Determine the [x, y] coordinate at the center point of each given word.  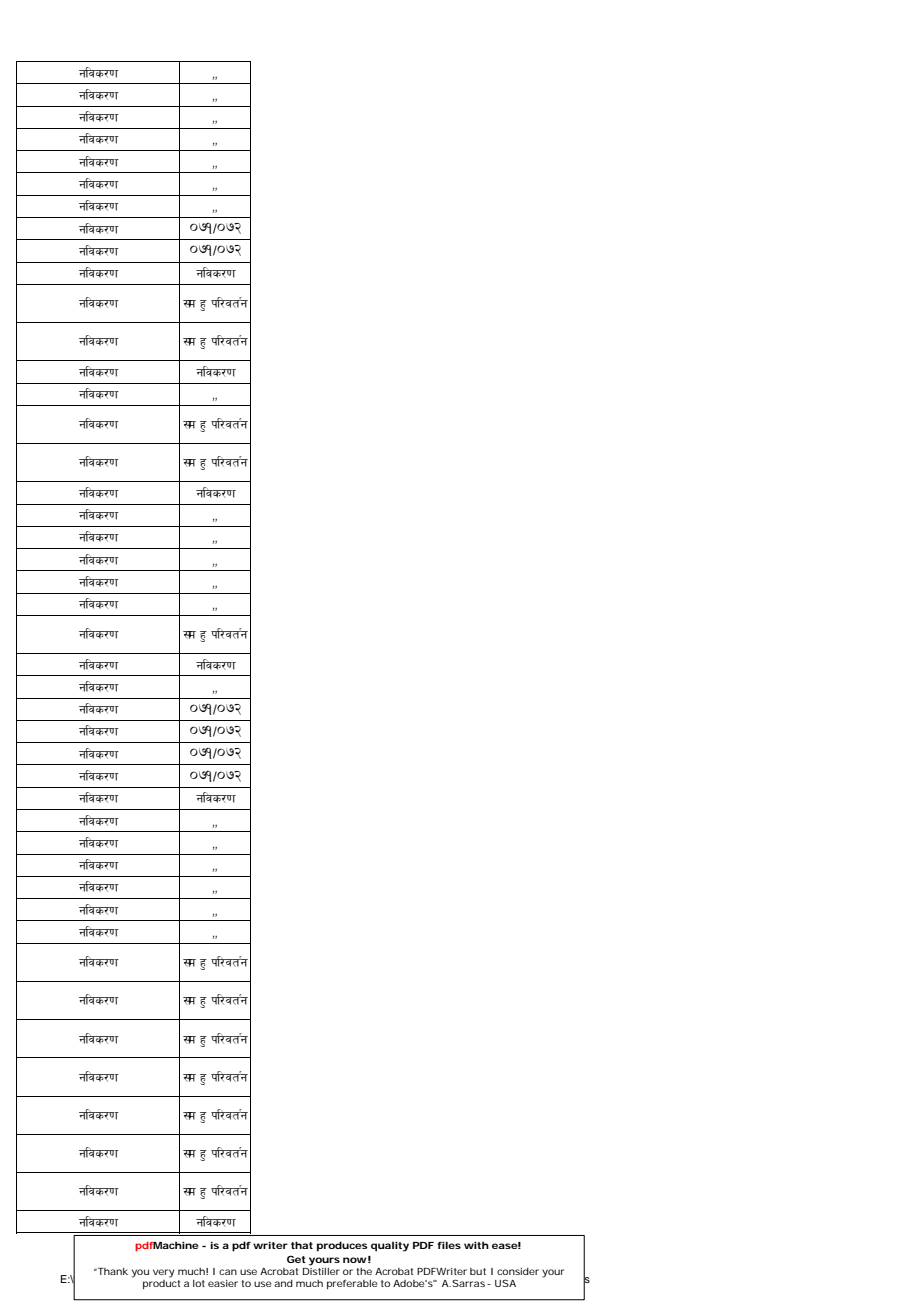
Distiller [321, 1270]
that [302, 1245]
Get [296, 1259]
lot [199, 1283]
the [364, 1271]
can [228, 1272]
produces [342, 1246]
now [355, 1260]
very [164, 1273]
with [476, 1245]
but [478, 1271]
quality [390, 1246]
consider [518, 1271]
